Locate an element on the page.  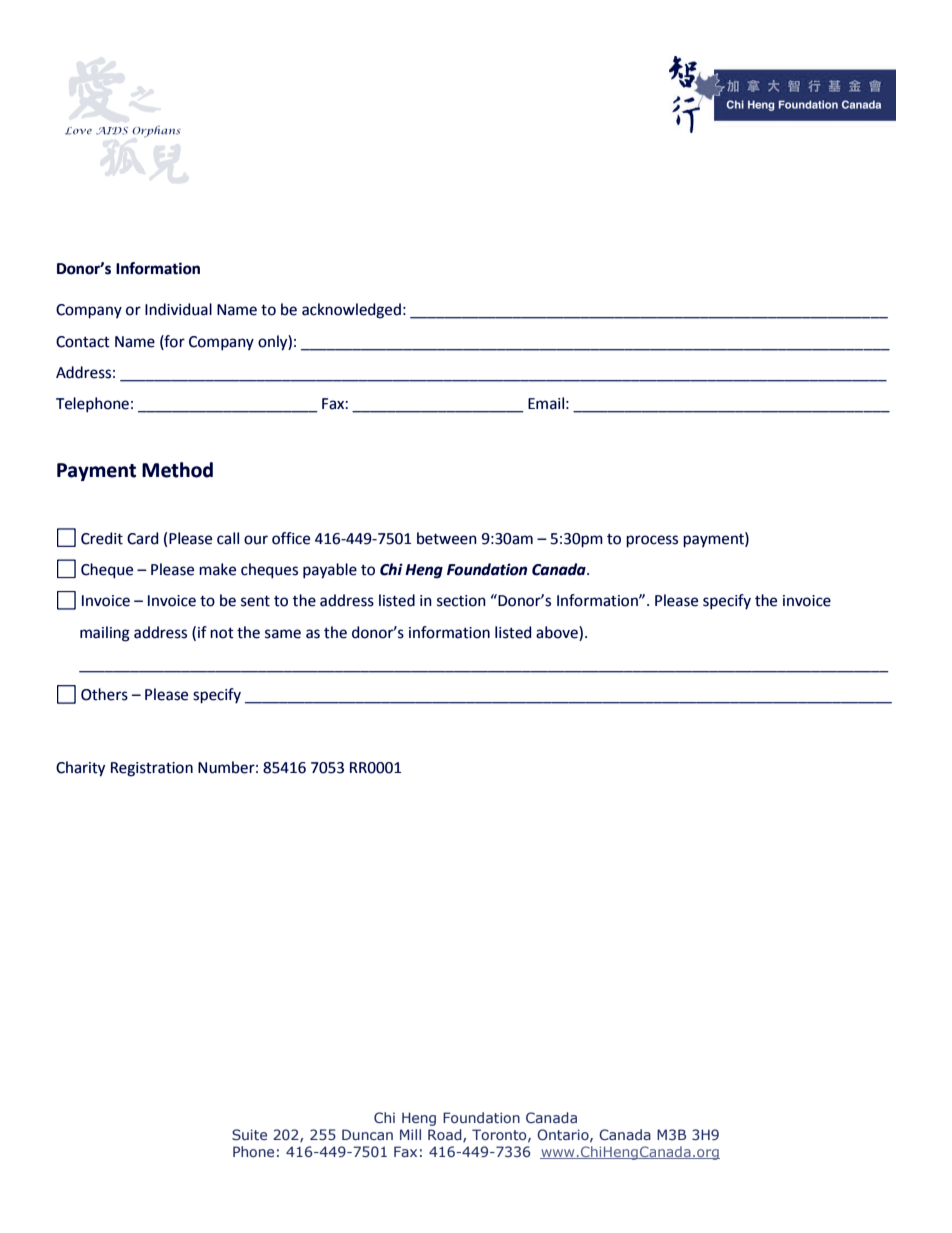
Charity is located at coordinates (80, 769).
